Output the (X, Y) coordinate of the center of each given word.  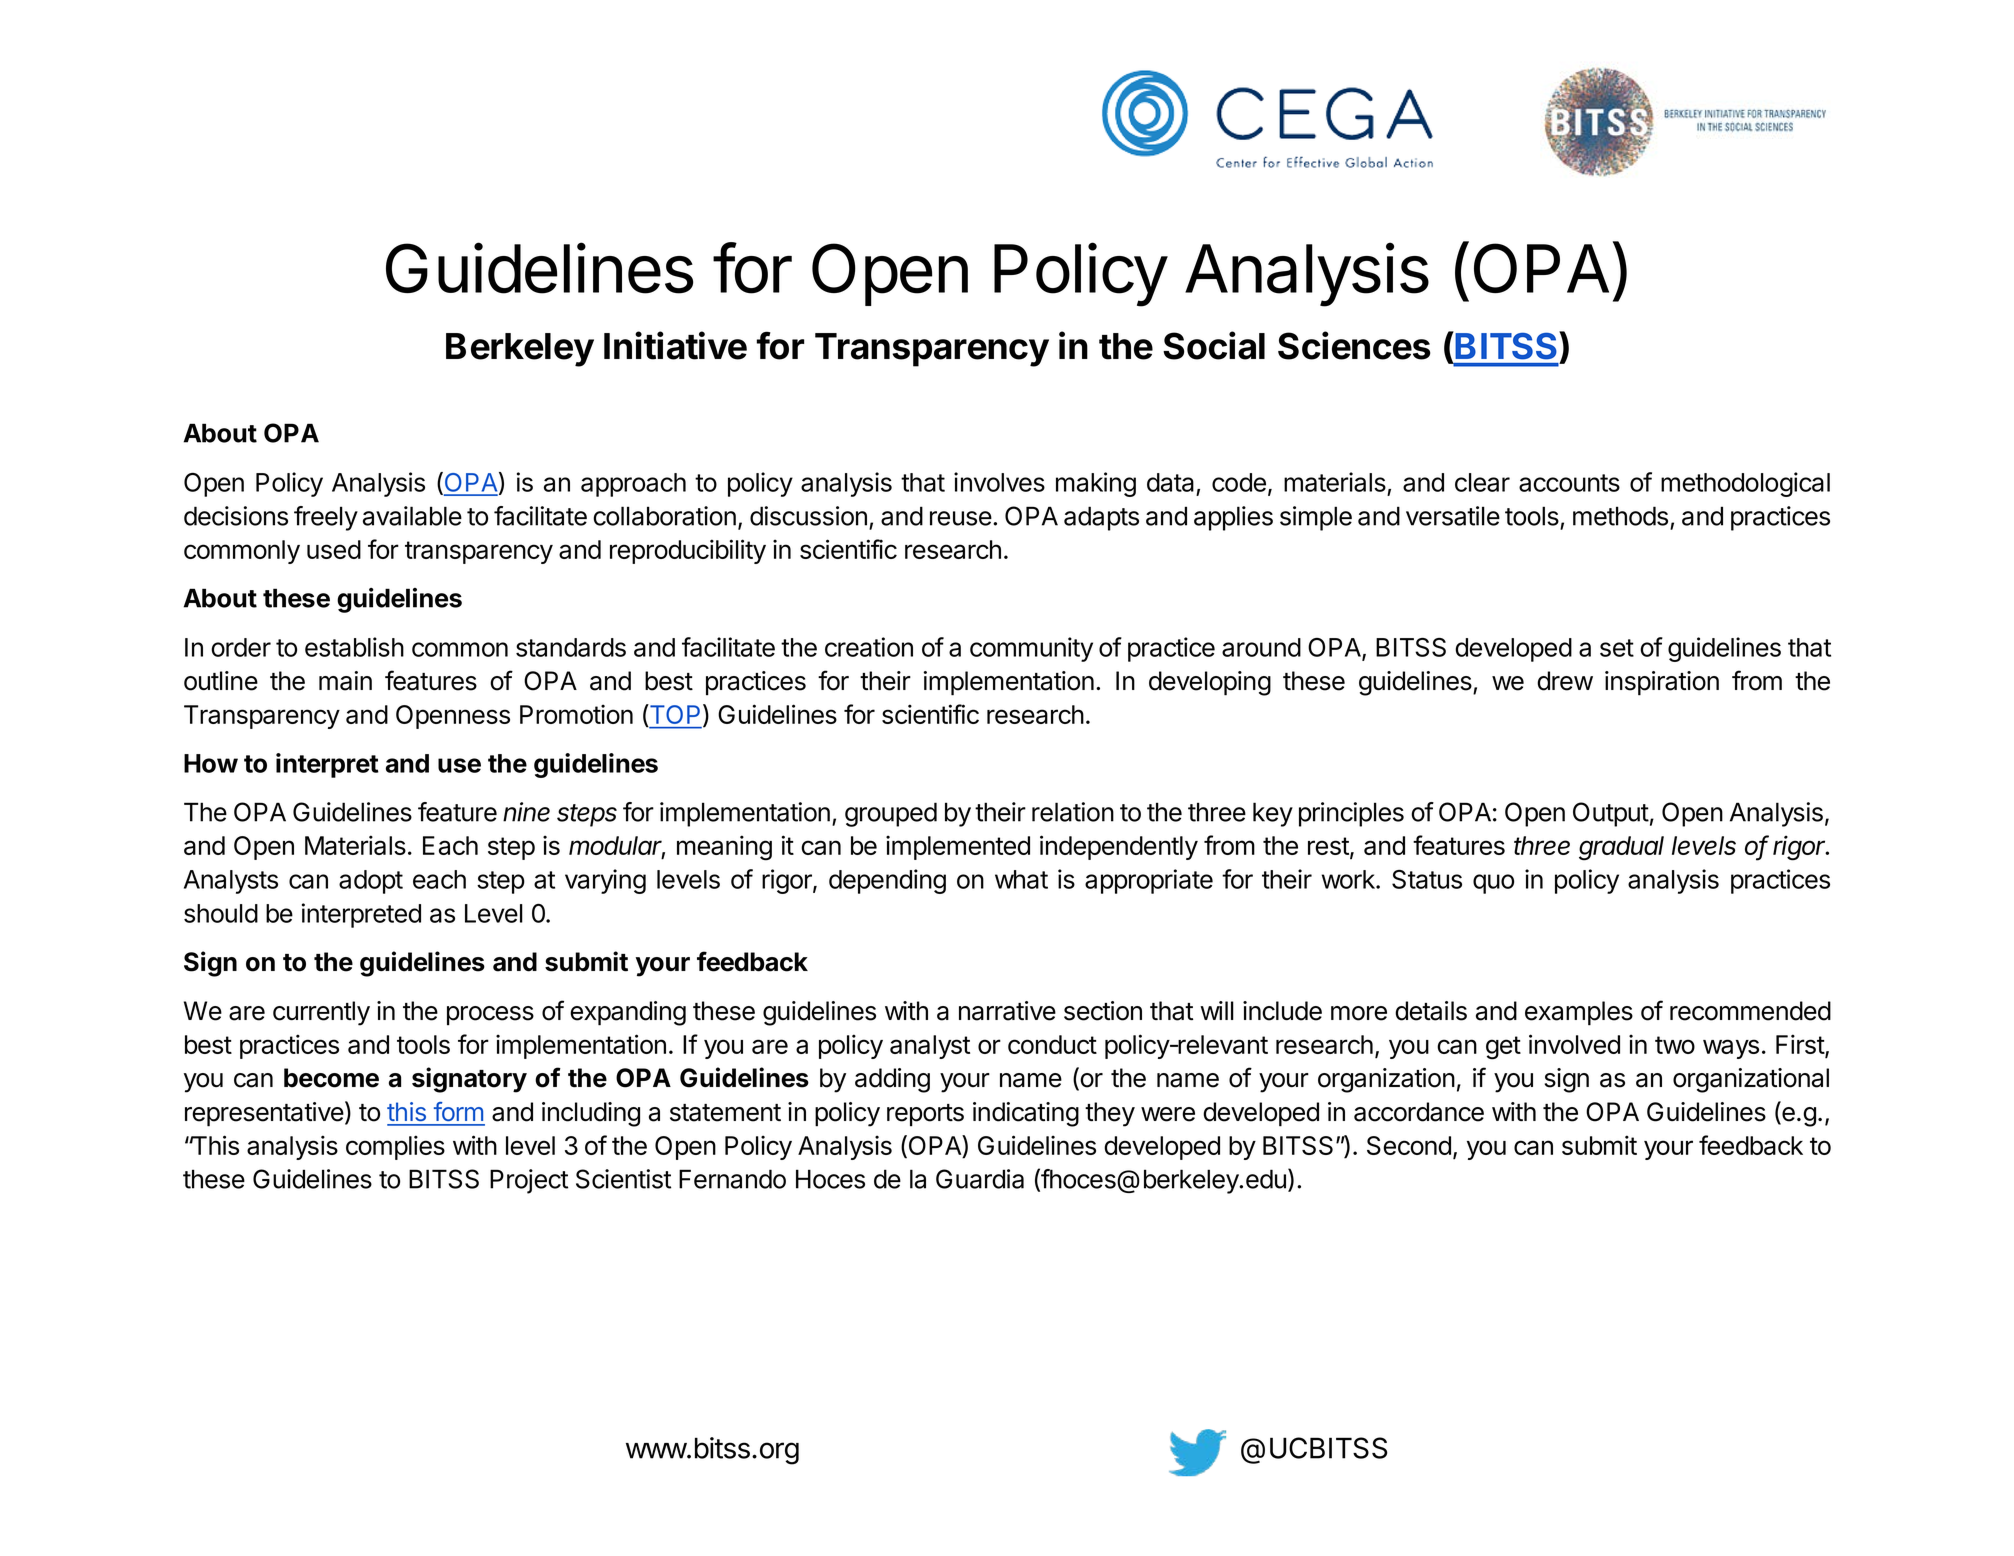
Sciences (1354, 345)
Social (1214, 345)
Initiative (675, 345)
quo (1493, 884)
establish (354, 647)
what (1021, 879)
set (1617, 648)
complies (395, 1147)
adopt (371, 882)
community (1031, 649)
